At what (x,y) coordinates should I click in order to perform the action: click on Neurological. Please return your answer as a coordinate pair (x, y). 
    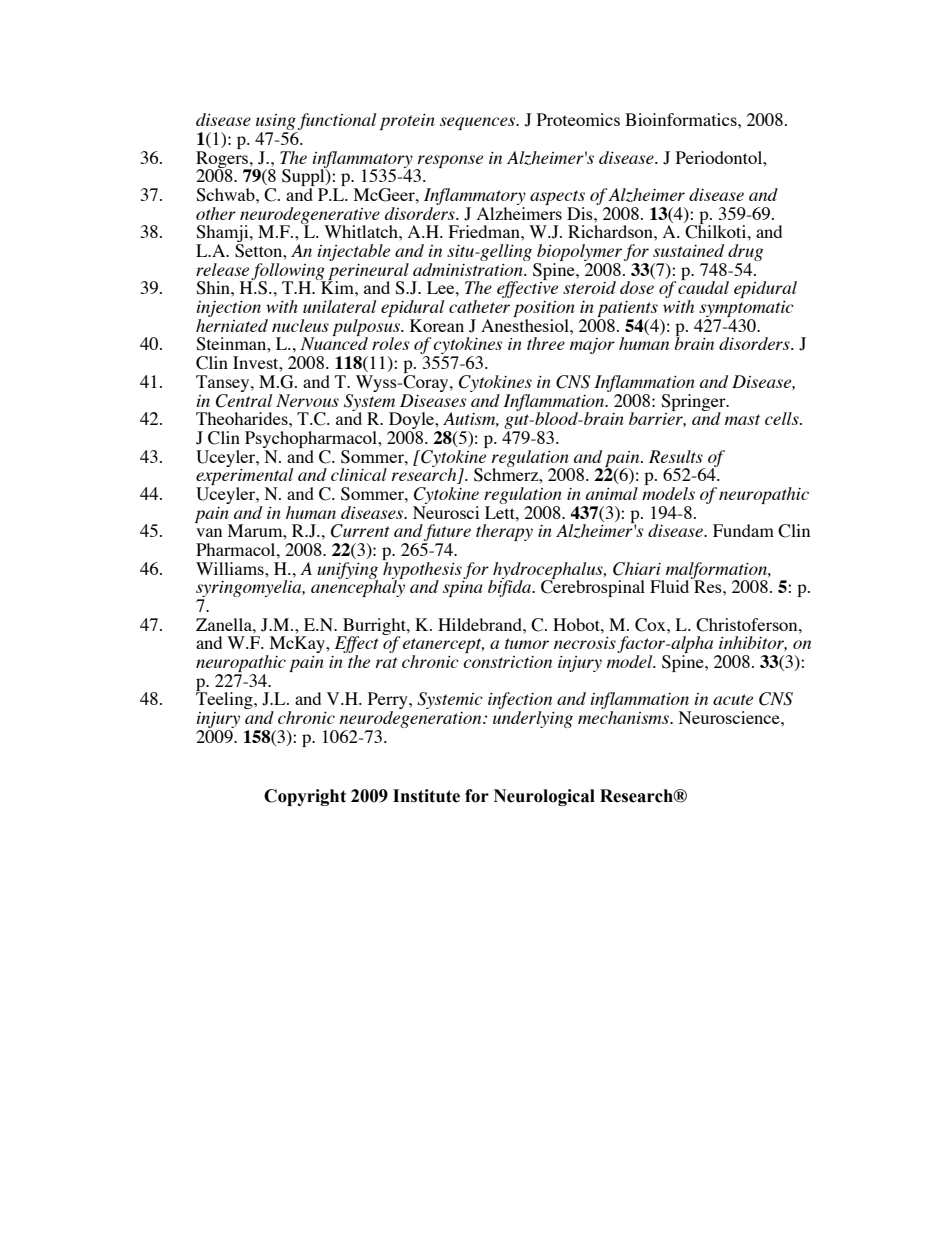
    Looking at the image, I should click on (544, 797).
